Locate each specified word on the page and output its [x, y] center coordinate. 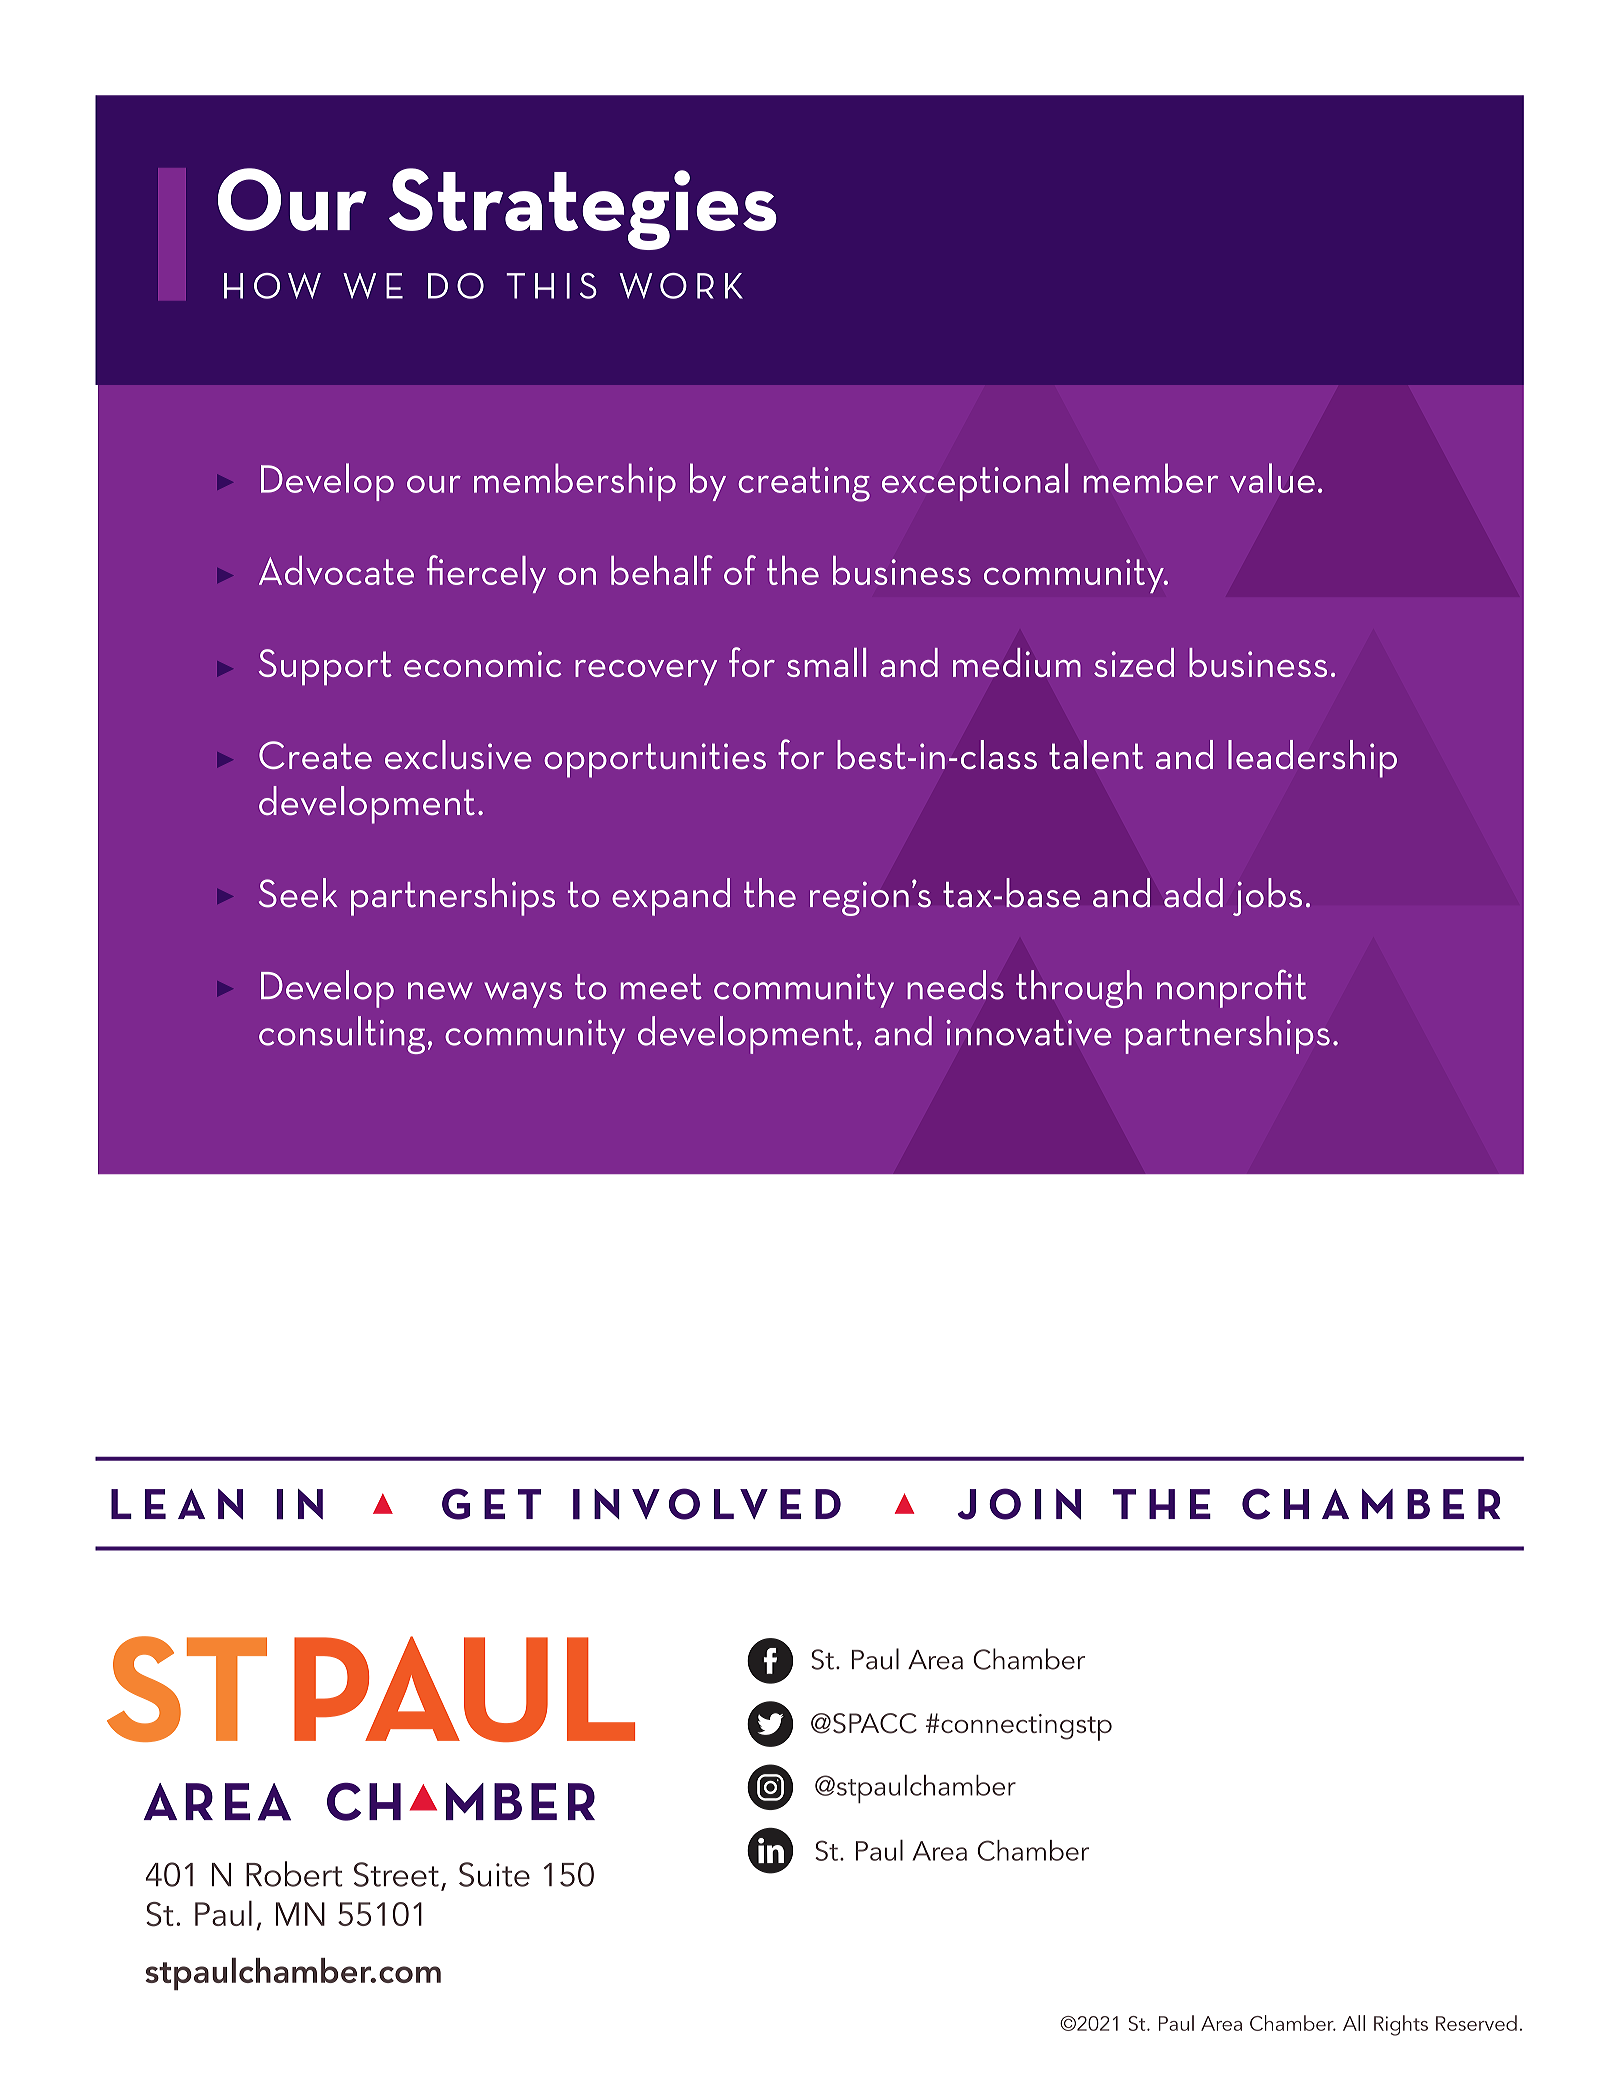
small [826, 662]
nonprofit [1231, 988]
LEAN [177, 1504]
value [1272, 478]
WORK [681, 286]
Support [325, 667]
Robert [294, 1874]
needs [955, 985]
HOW [272, 286]
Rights [1401, 2025]
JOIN [1019, 1504]
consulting [342, 1035]
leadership [1312, 759]
